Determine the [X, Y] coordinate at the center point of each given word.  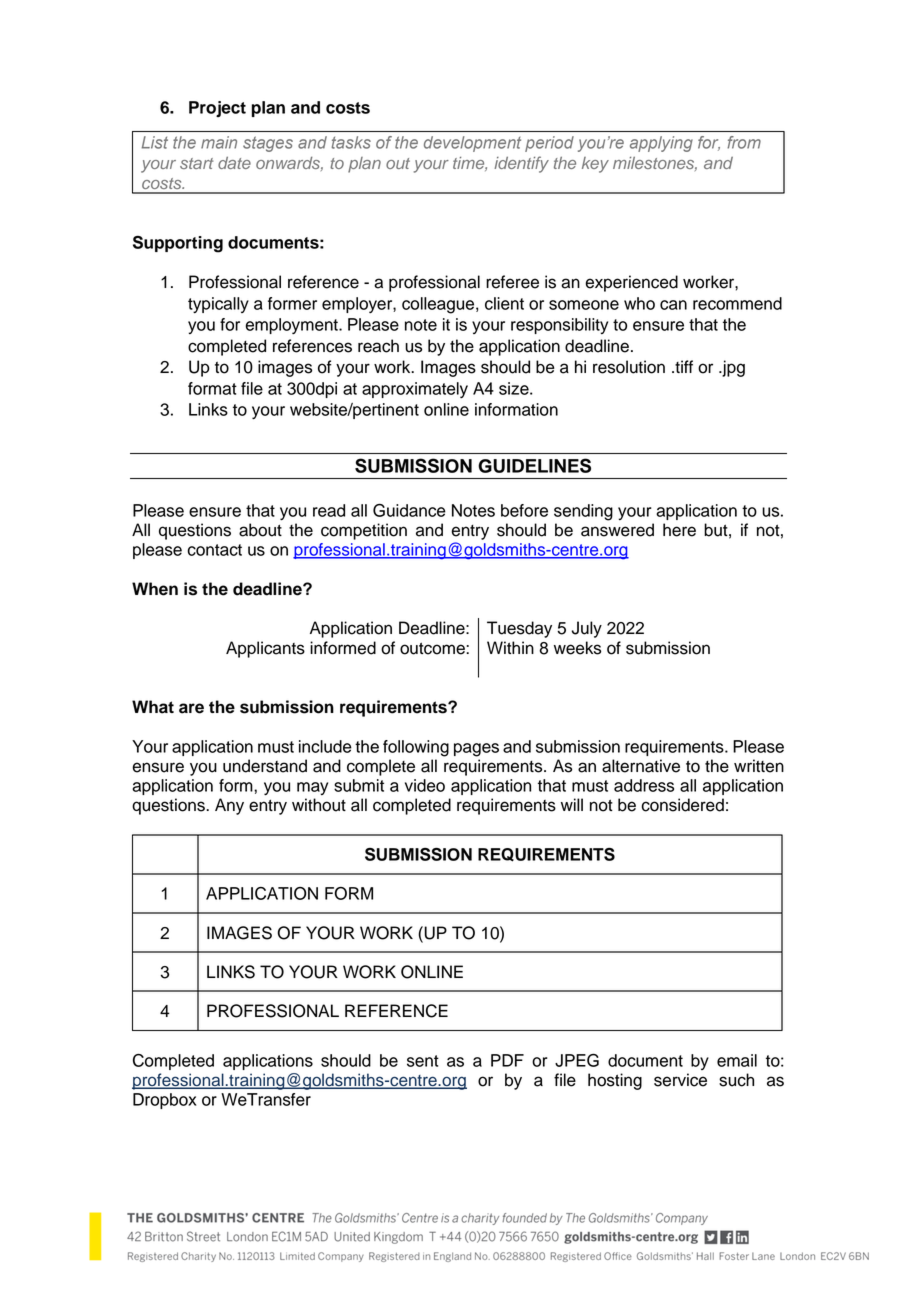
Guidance [409, 510]
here [679, 530]
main [219, 142]
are [191, 708]
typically [218, 305]
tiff [683, 366]
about [260, 530]
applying [661, 144]
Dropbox [165, 1101]
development [472, 144]
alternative [641, 766]
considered [682, 805]
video [425, 785]
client [504, 303]
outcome [433, 648]
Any [229, 806]
